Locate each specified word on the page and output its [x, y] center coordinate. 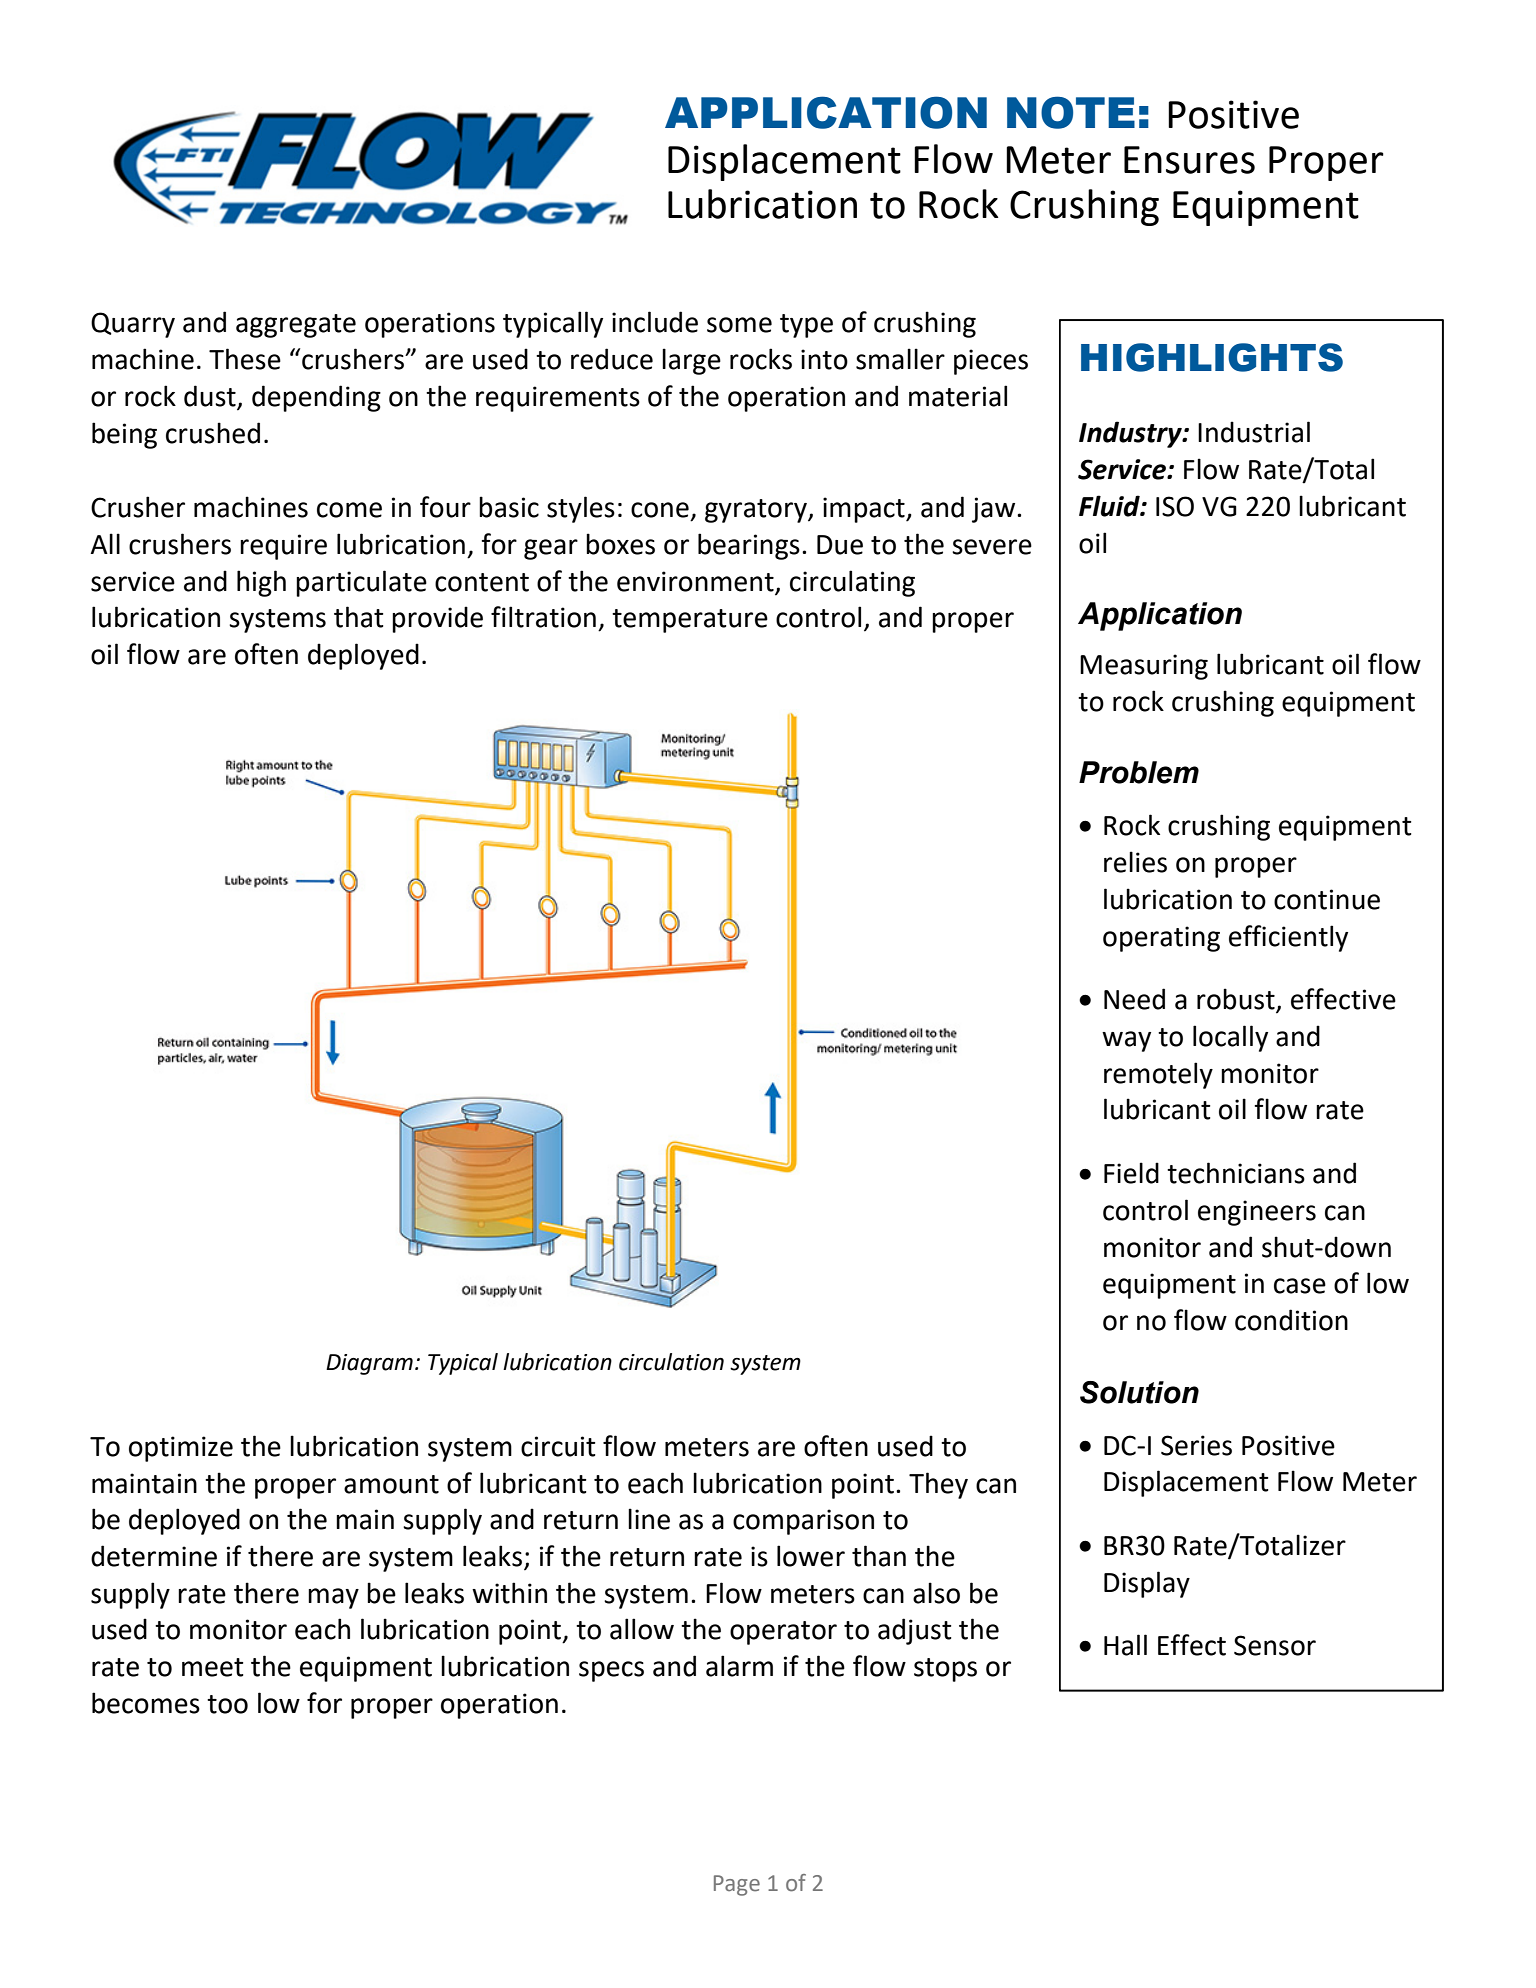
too [227, 1704]
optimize [181, 1449]
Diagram [369, 1364]
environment [695, 581]
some [739, 325]
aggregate [296, 326]
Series [1196, 1445]
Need [1134, 999]
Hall [1125, 1645]
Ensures [1189, 160]
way [1126, 1041]
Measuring [1144, 667]
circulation [671, 1362]
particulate [361, 583]
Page [737, 1885]
